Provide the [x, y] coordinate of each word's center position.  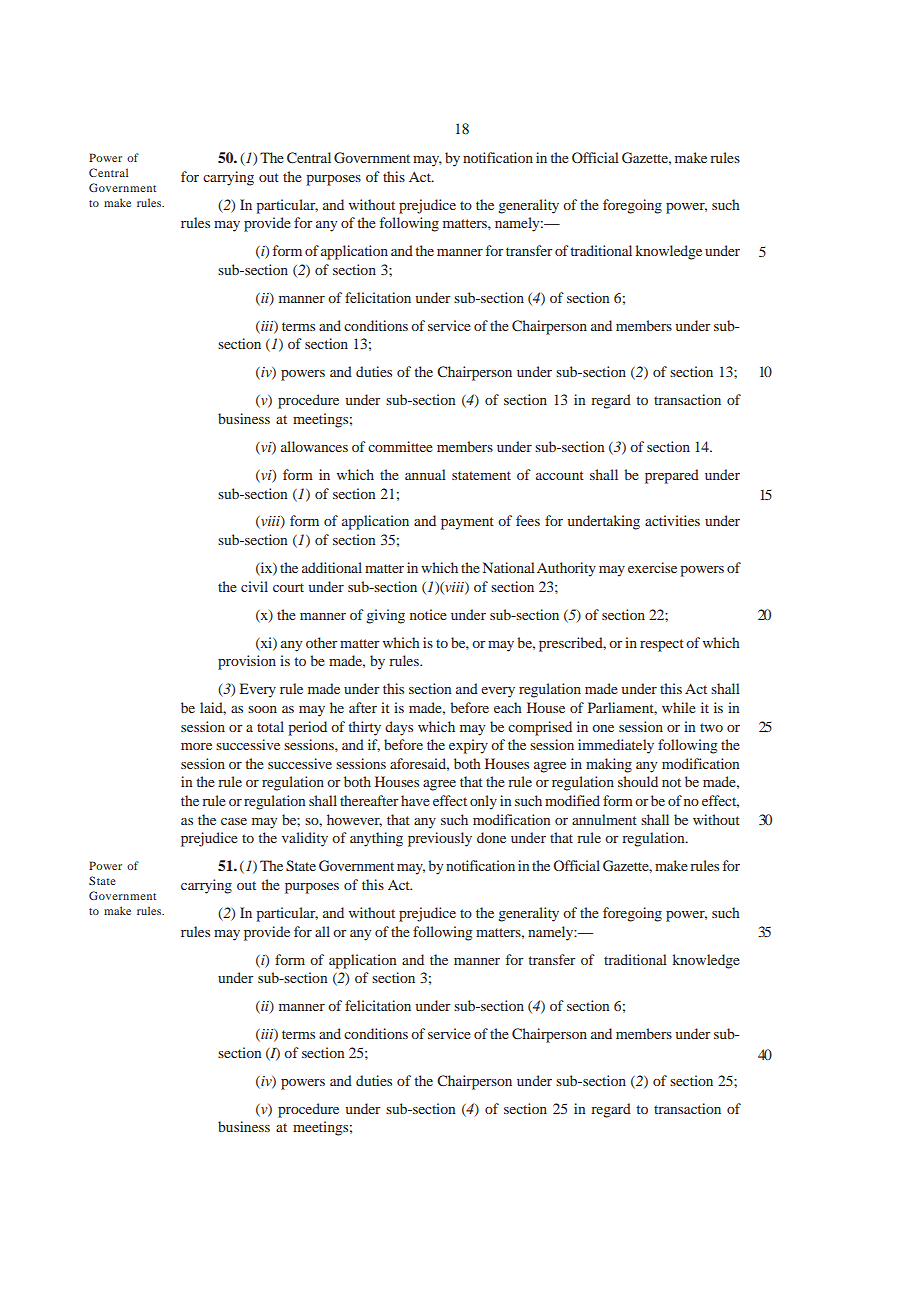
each [508, 707]
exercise [652, 567]
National [509, 567]
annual [425, 474]
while [679, 707]
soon [262, 709]
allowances [314, 446]
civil [254, 586]
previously [440, 839]
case [234, 821]
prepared [672, 476]
